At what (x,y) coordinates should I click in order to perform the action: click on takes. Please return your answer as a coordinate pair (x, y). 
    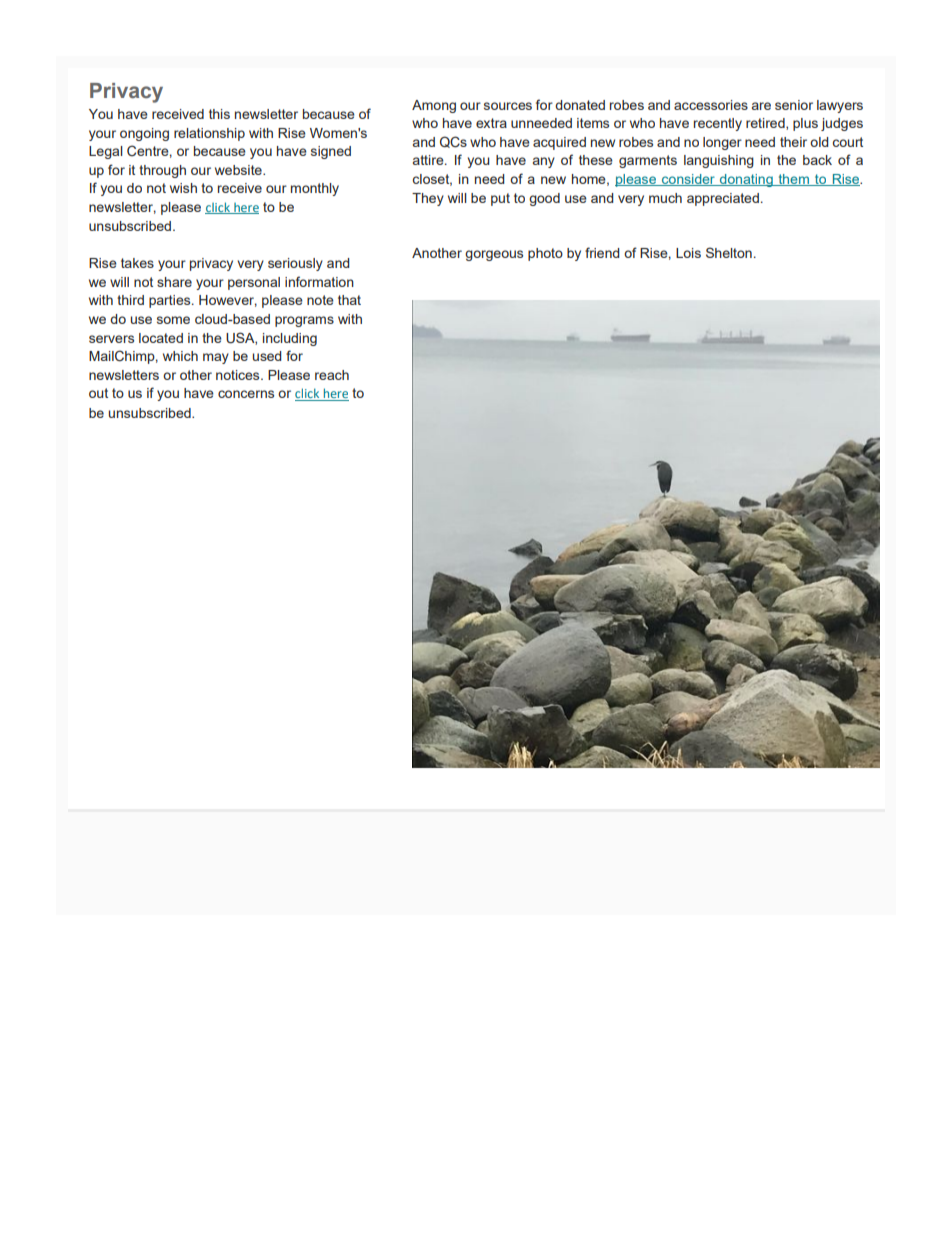
    Looking at the image, I should click on (137, 263).
